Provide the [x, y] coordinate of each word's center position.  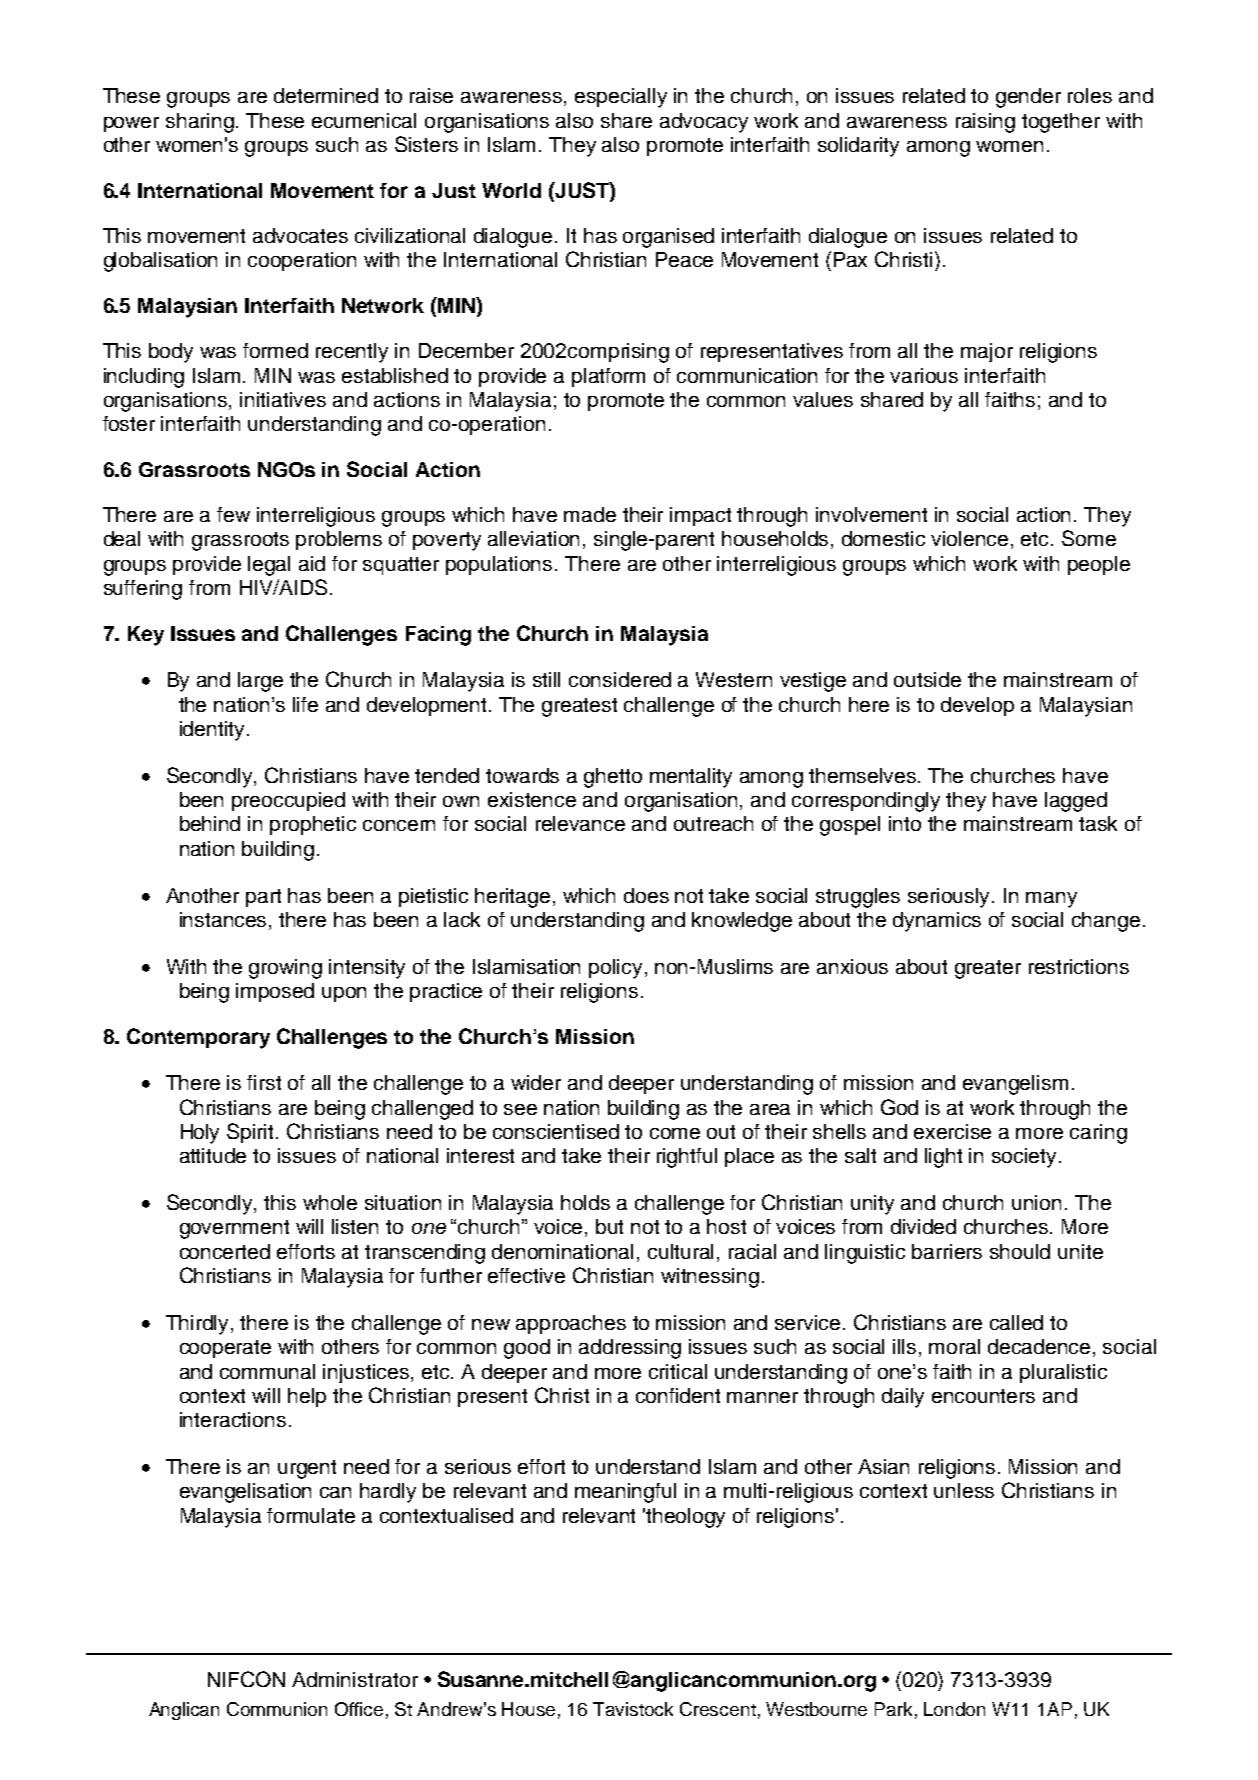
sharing [201, 123]
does [646, 895]
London [954, 1709]
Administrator [355, 1679]
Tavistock [633, 1709]
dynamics [937, 922]
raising [985, 123]
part [263, 898]
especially [621, 98]
